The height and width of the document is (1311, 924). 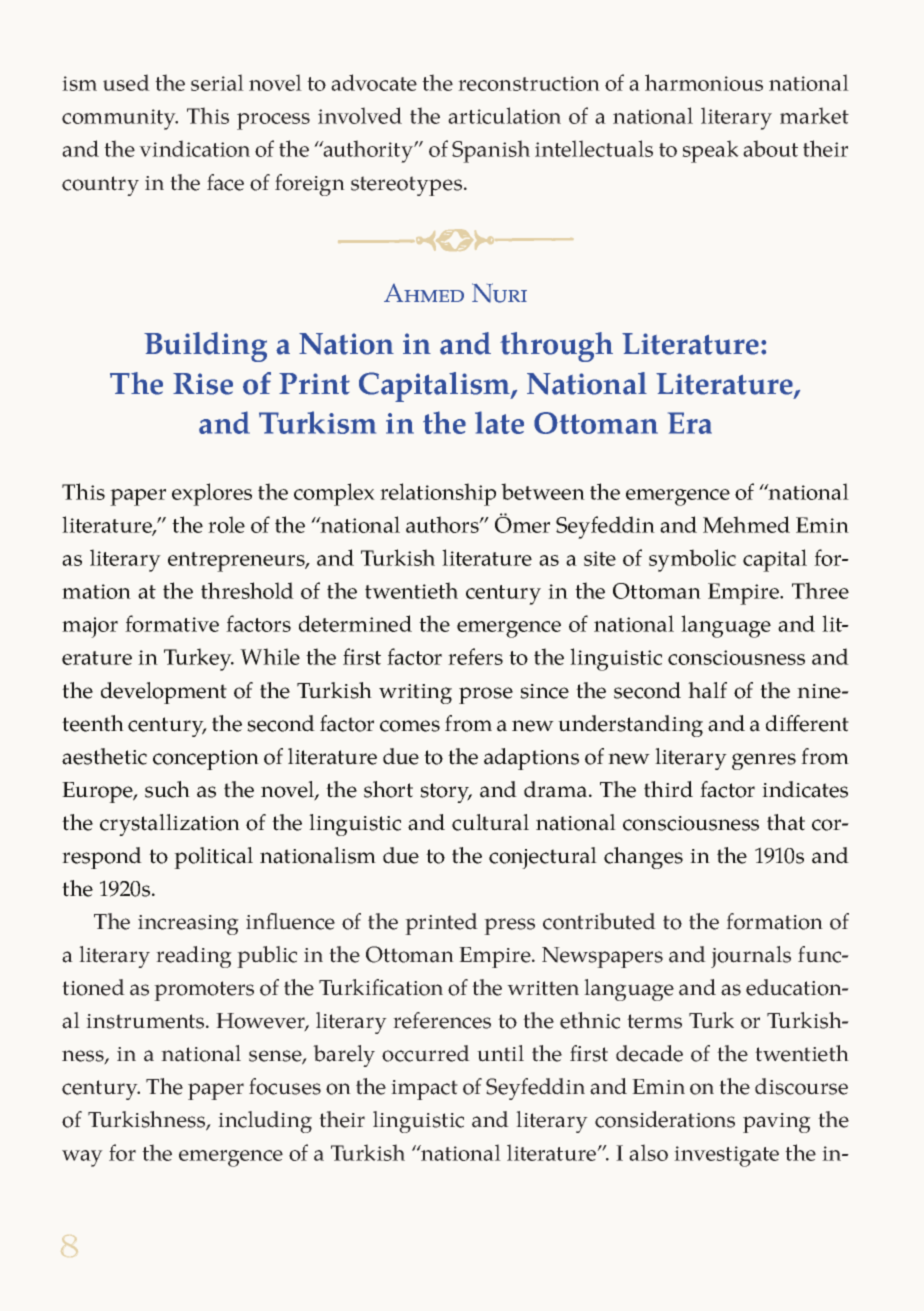 What do you see at coordinates (475, 656) in the document?
I see `refers` at bounding box center [475, 656].
